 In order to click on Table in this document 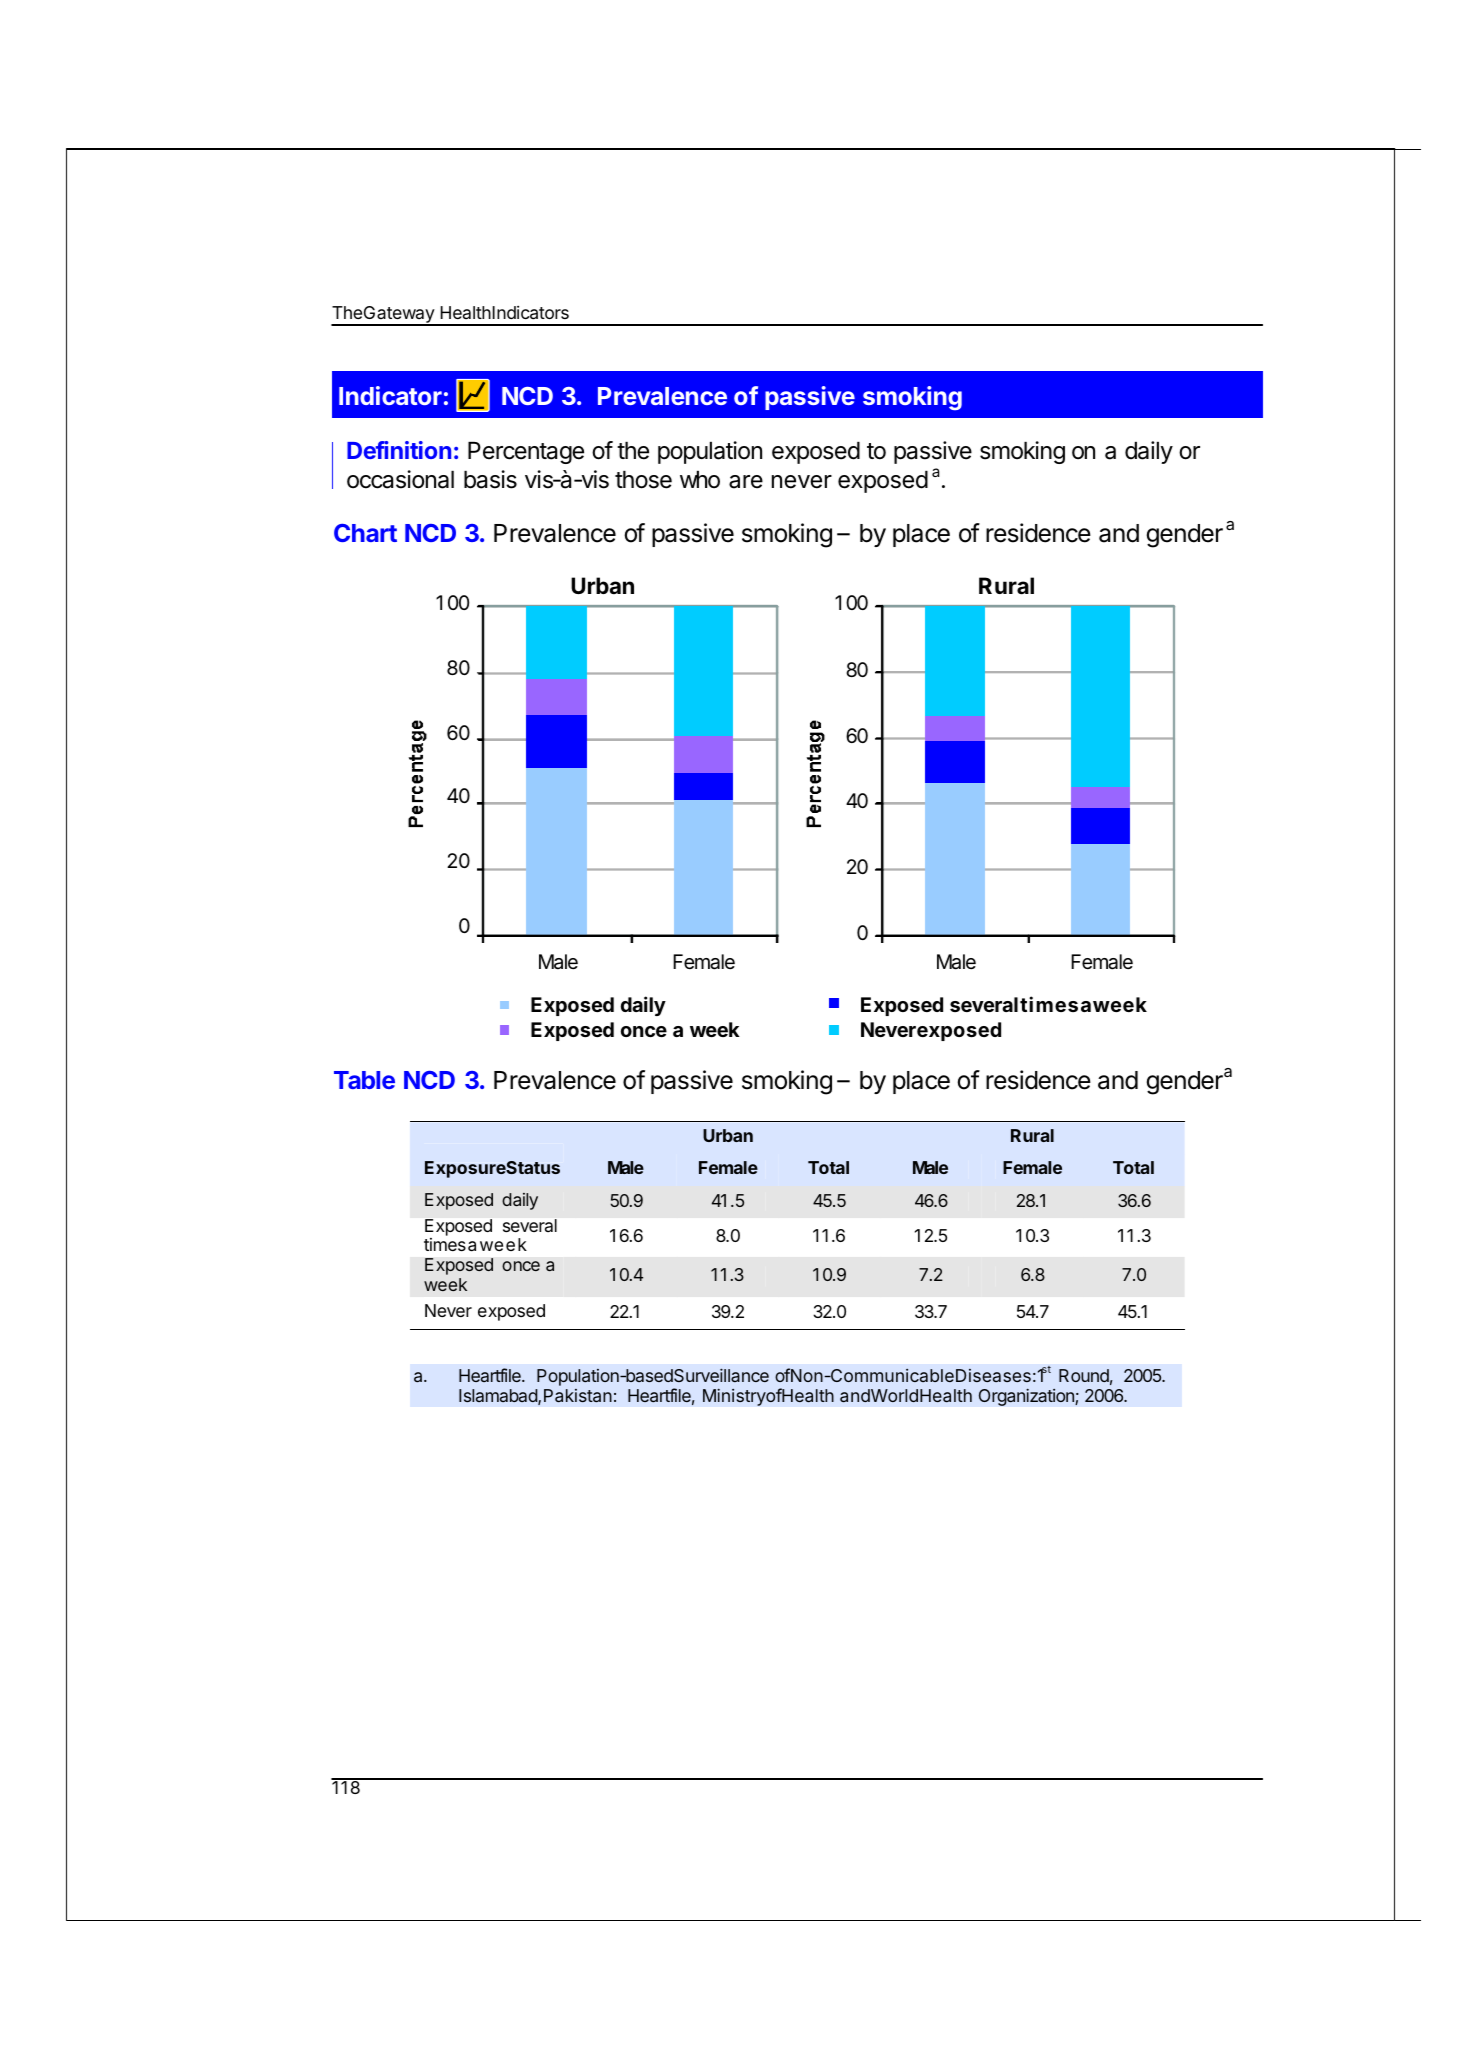, I will do `click(364, 1080)`.
